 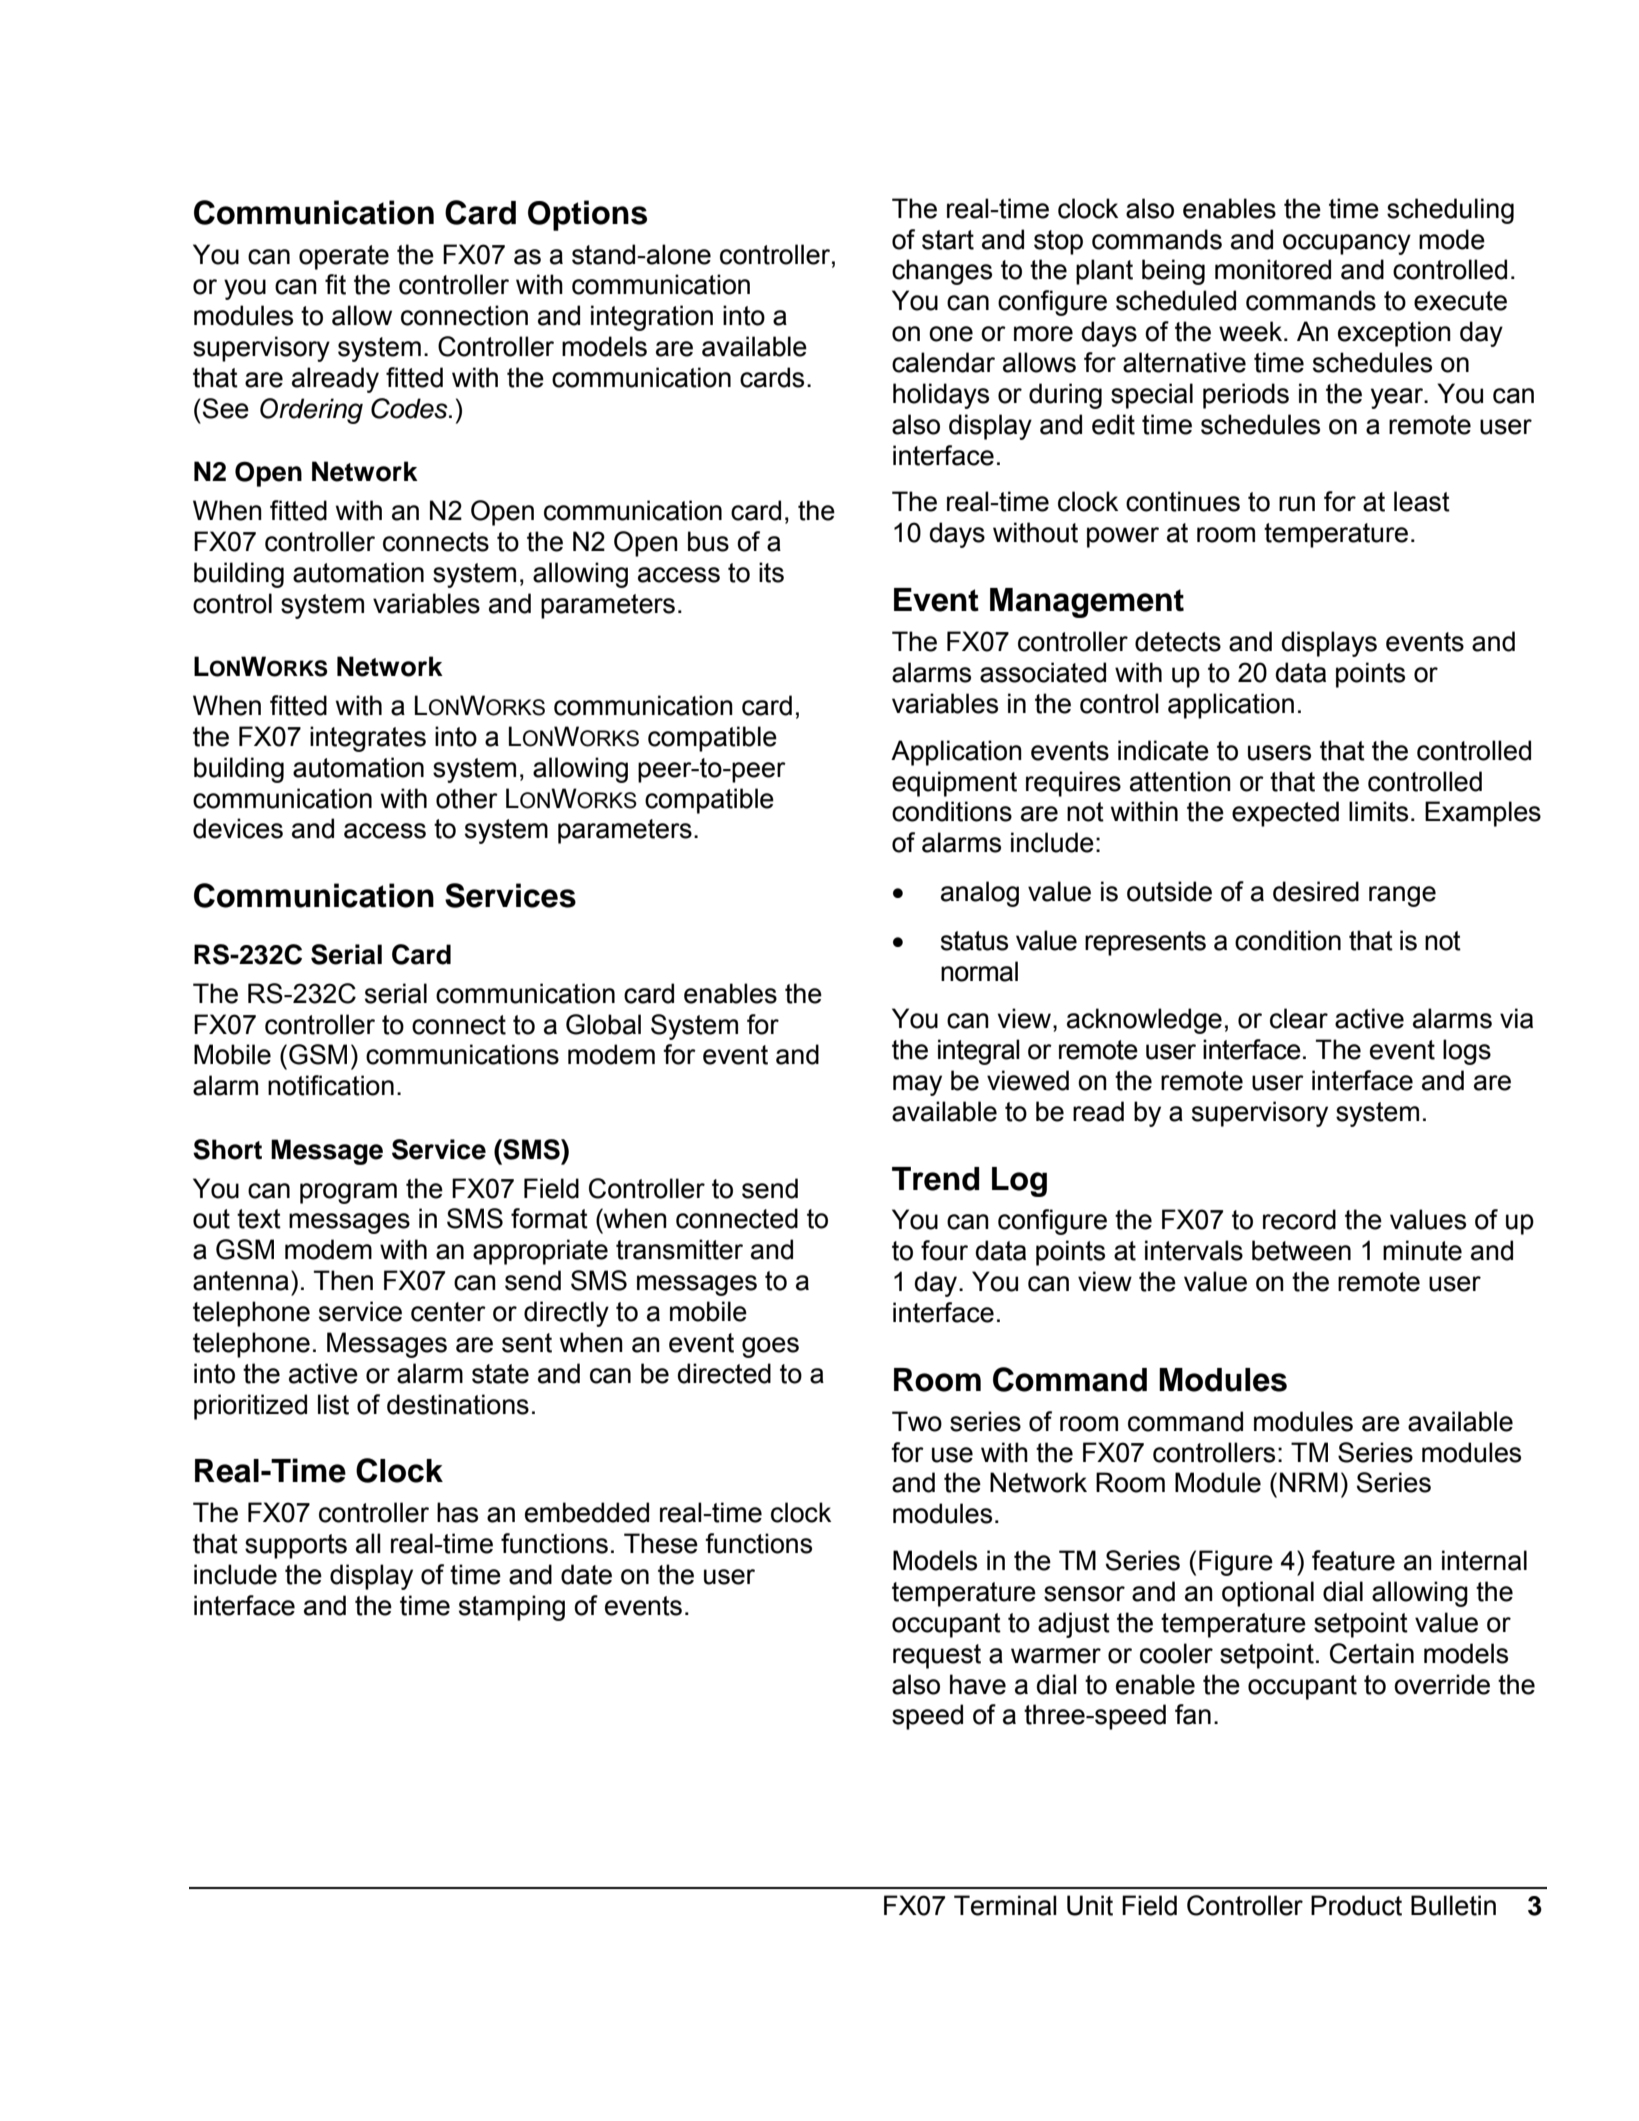 What do you see at coordinates (1347, 244) in the page?
I see `occupancy` at bounding box center [1347, 244].
